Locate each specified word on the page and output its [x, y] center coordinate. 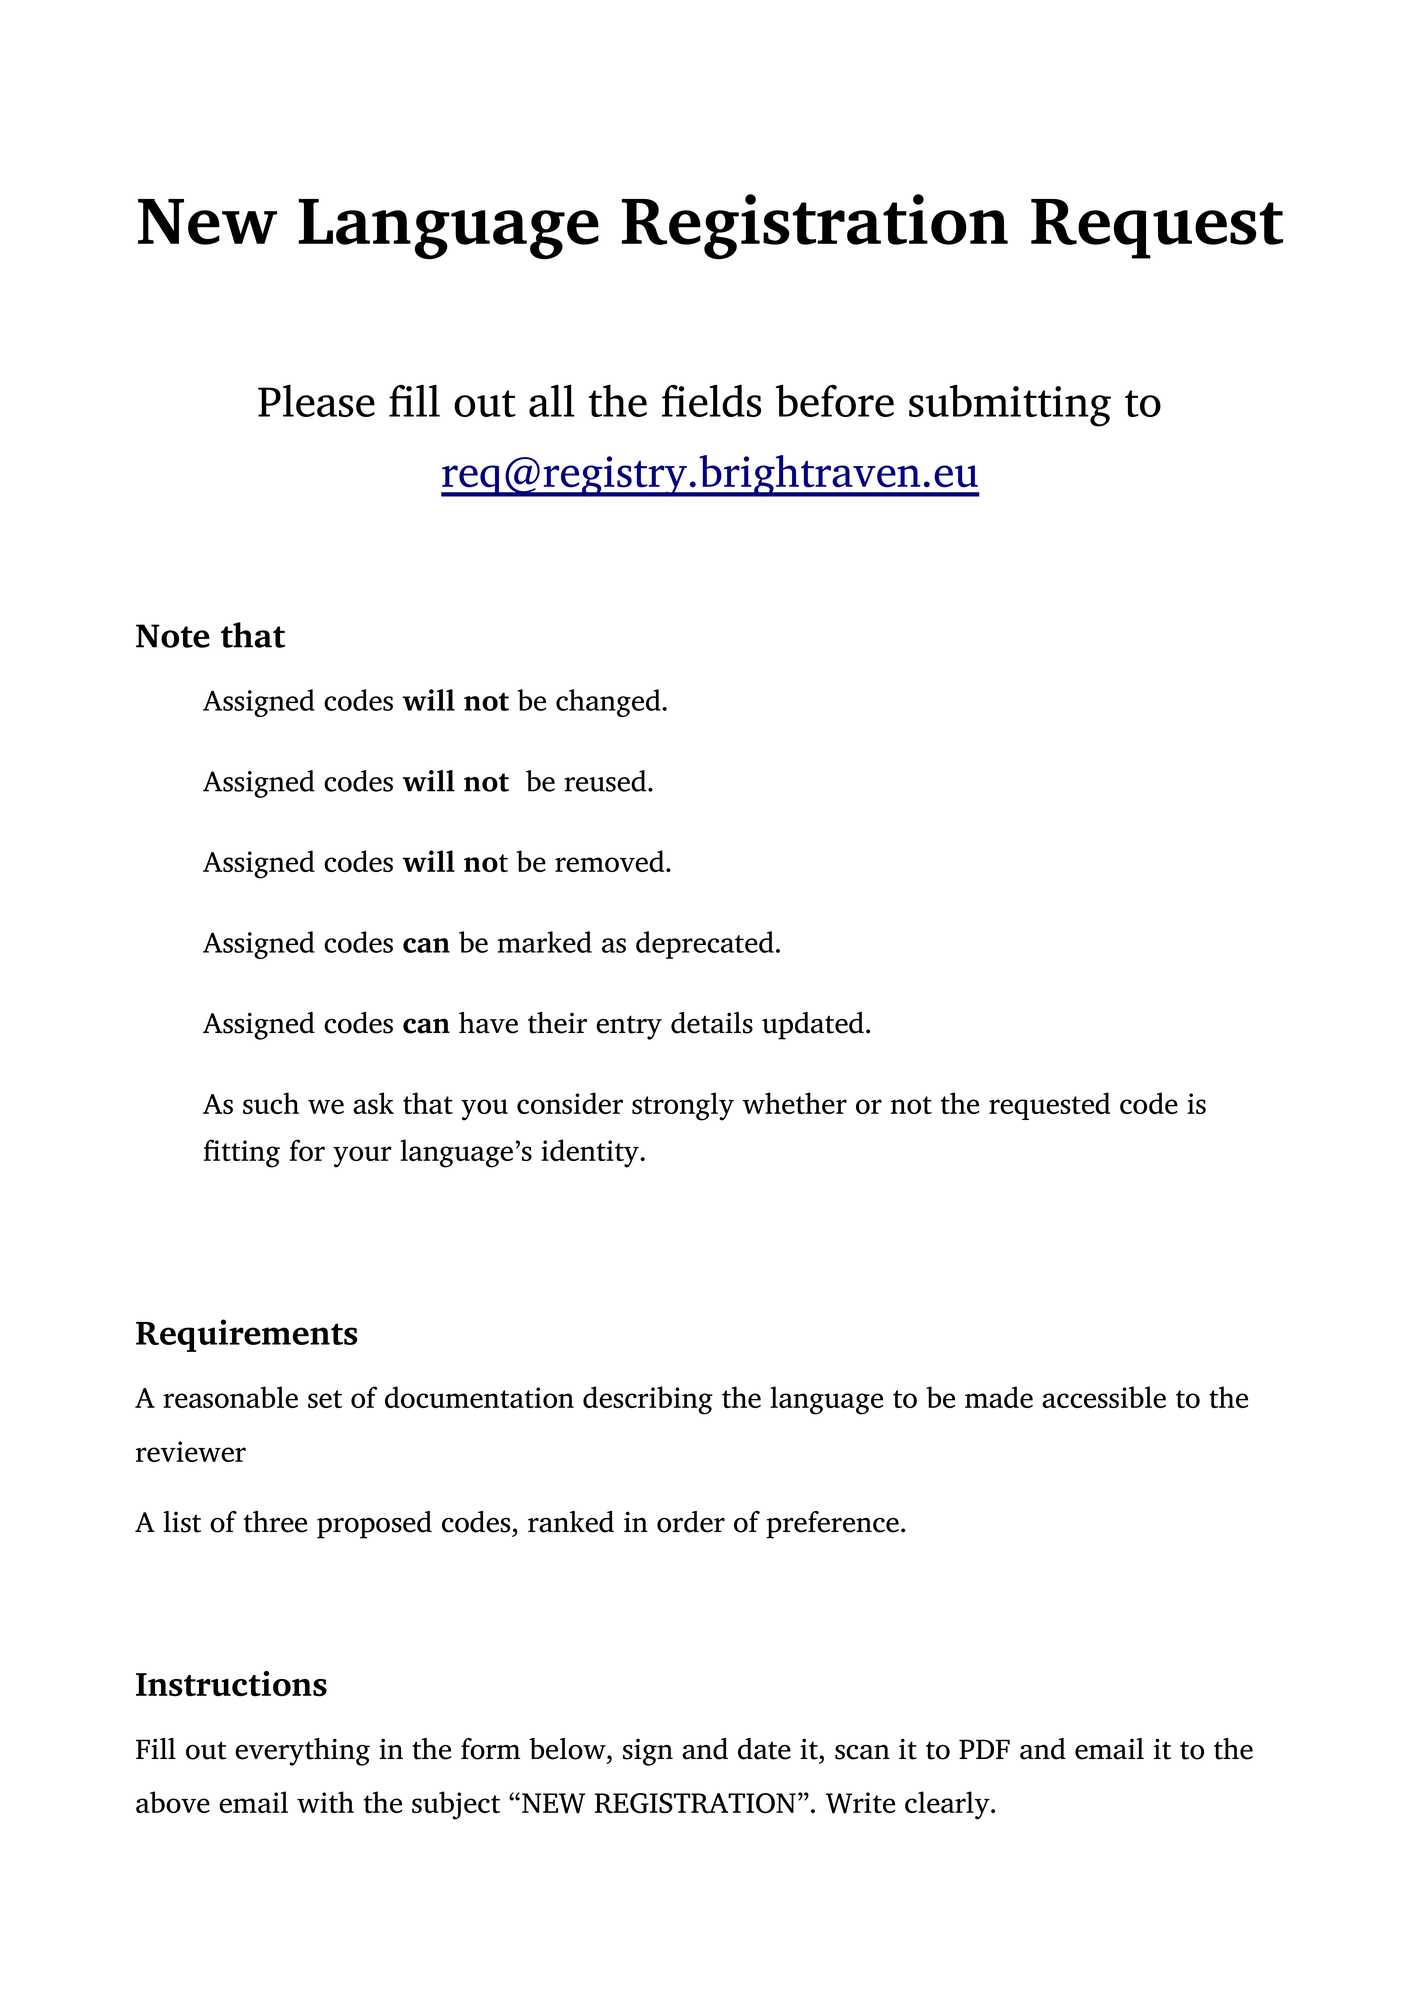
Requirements [247, 1335]
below [568, 1749]
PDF [984, 1749]
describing [648, 1400]
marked [545, 942]
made [999, 1397]
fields [711, 401]
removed [611, 861]
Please [316, 401]
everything [302, 1752]
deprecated [705, 945]
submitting [1010, 406]
